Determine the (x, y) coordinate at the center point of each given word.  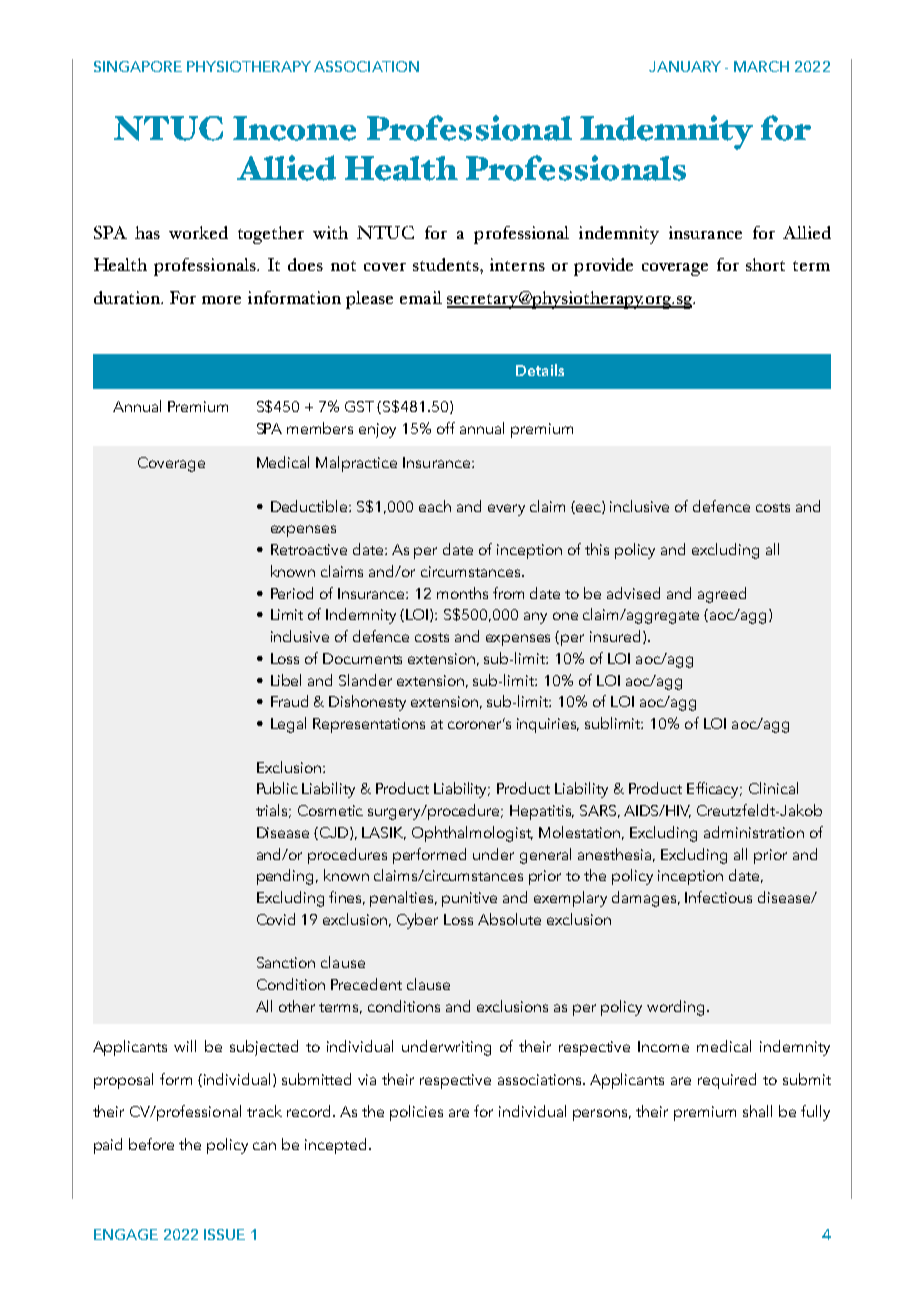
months (462, 593)
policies (416, 1113)
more (221, 300)
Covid (276, 919)
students (447, 264)
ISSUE (224, 1234)
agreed (722, 595)
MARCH (761, 66)
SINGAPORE (138, 66)
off (446, 428)
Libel (286, 680)
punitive (469, 899)
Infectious (718, 897)
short (765, 264)
